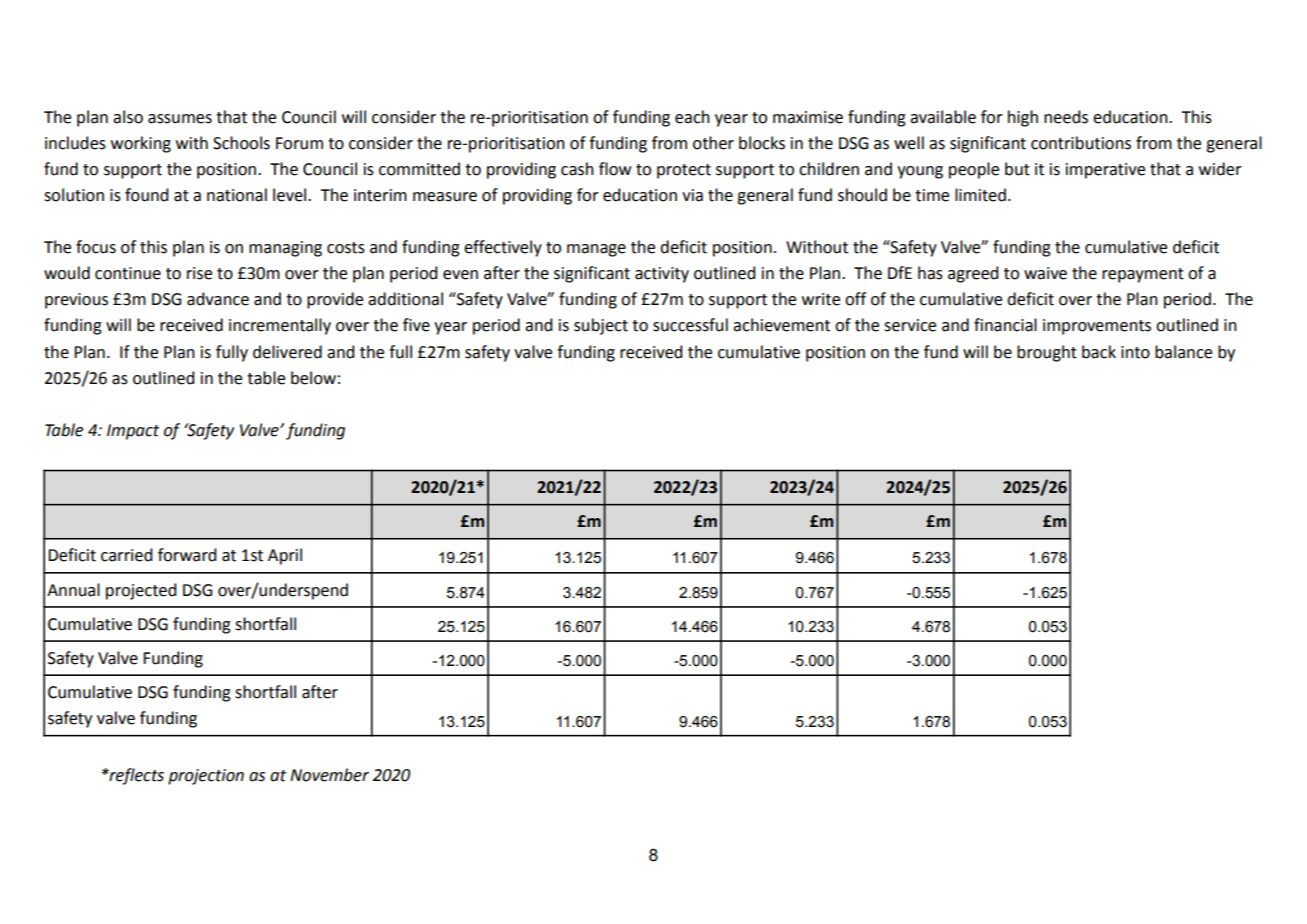  What do you see at coordinates (1047, 353) in the page?
I see `brought` at bounding box center [1047, 353].
